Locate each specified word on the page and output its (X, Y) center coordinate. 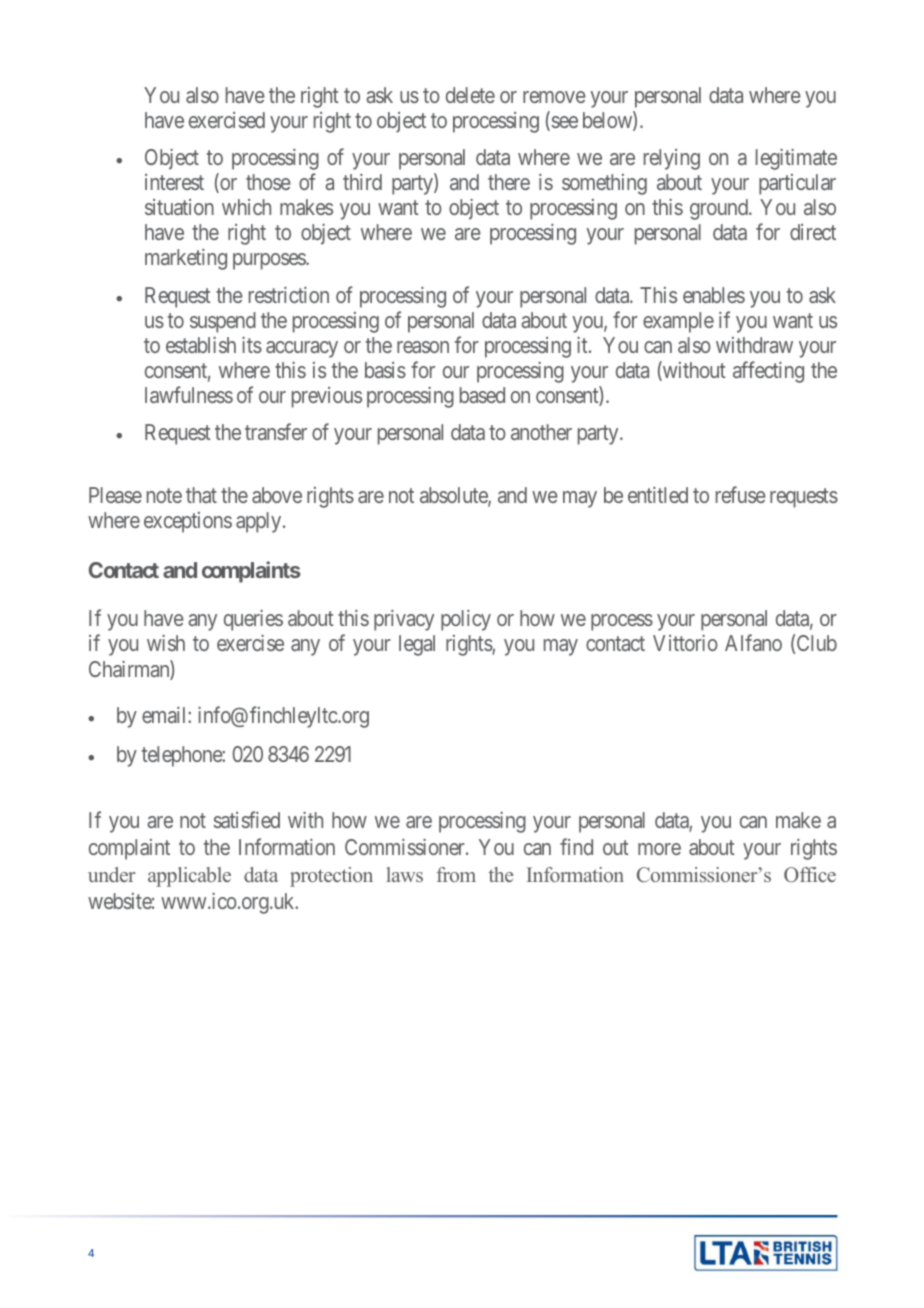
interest (174, 182)
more (659, 849)
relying (672, 159)
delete (470, 95)
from (456, 874)
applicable (189, 877)
